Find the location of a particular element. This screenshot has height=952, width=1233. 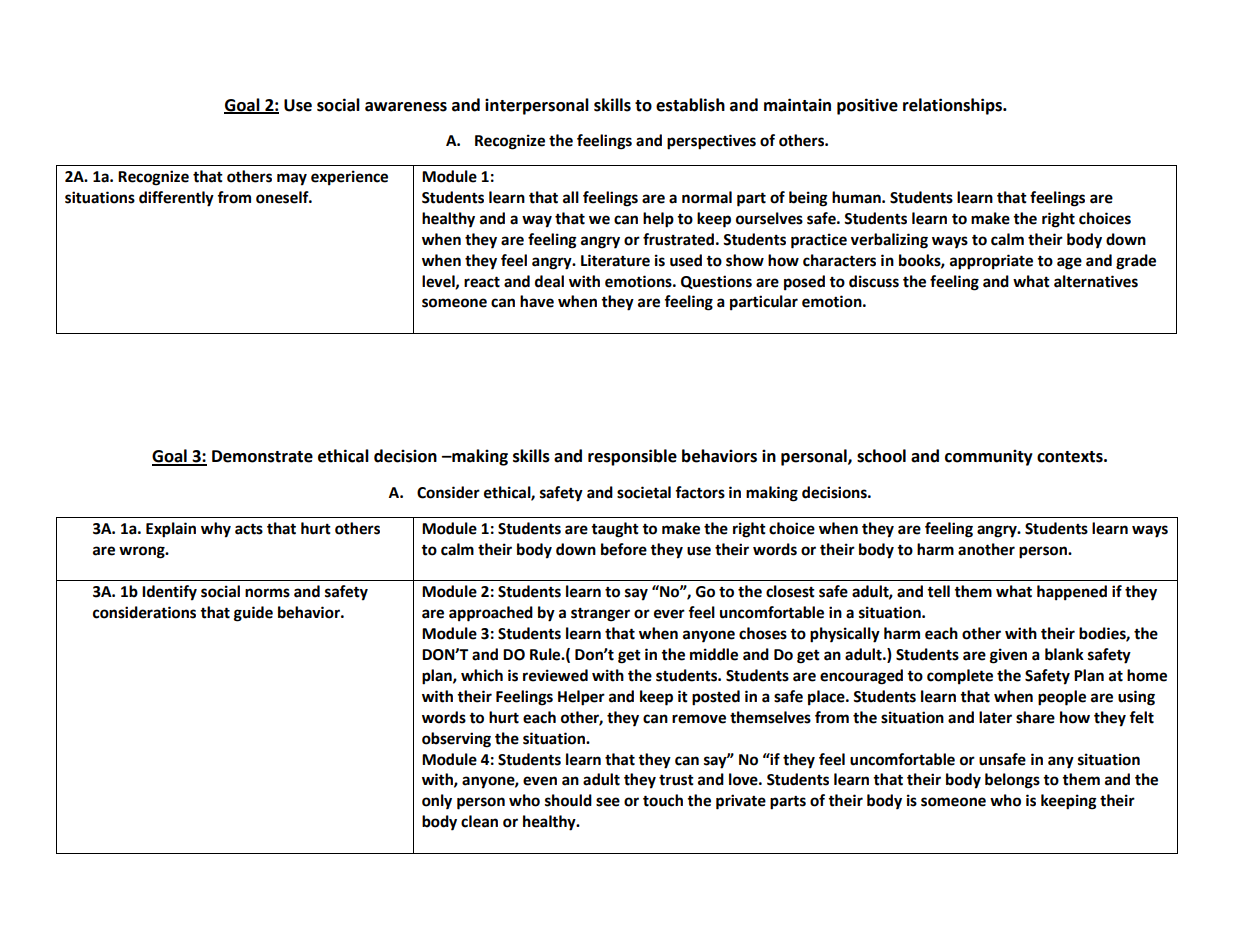

community is located at coordinates (989, 457).
